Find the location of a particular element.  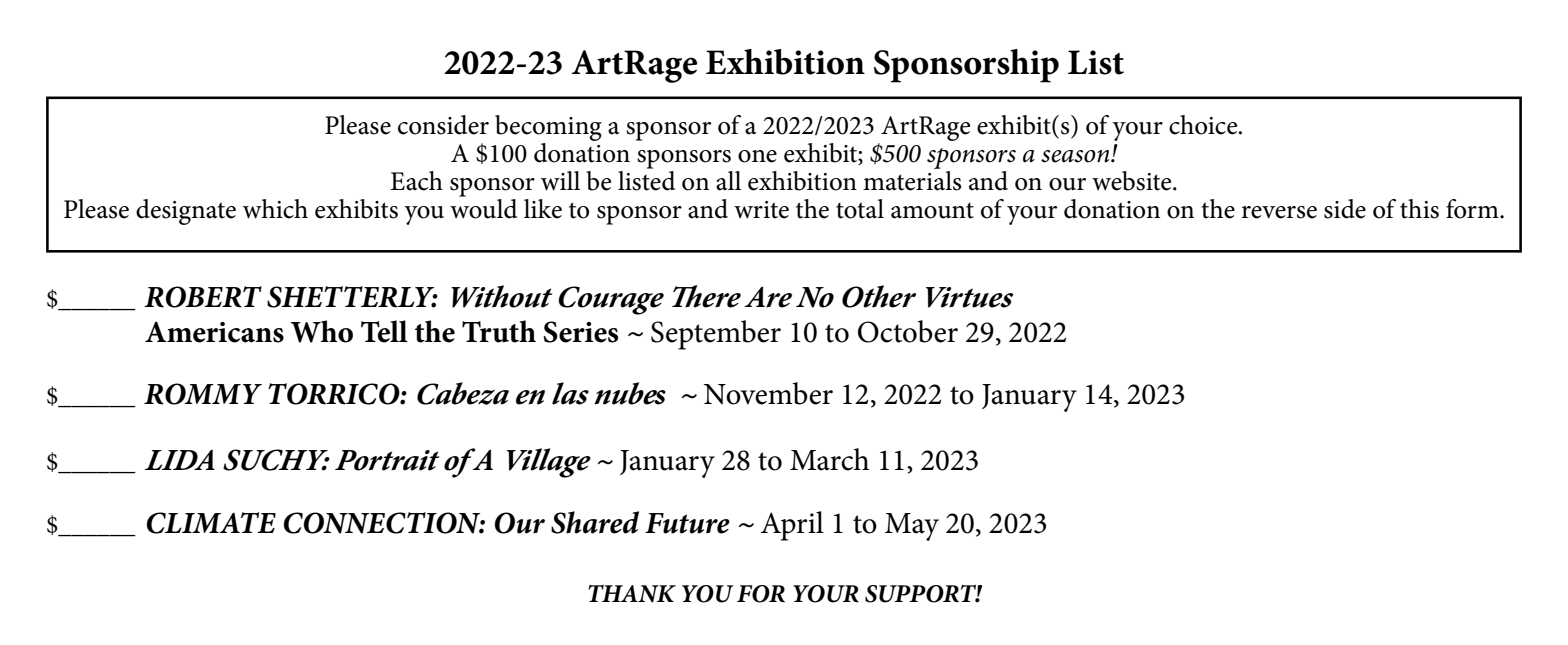

October is located at coordinates (908, 331).
